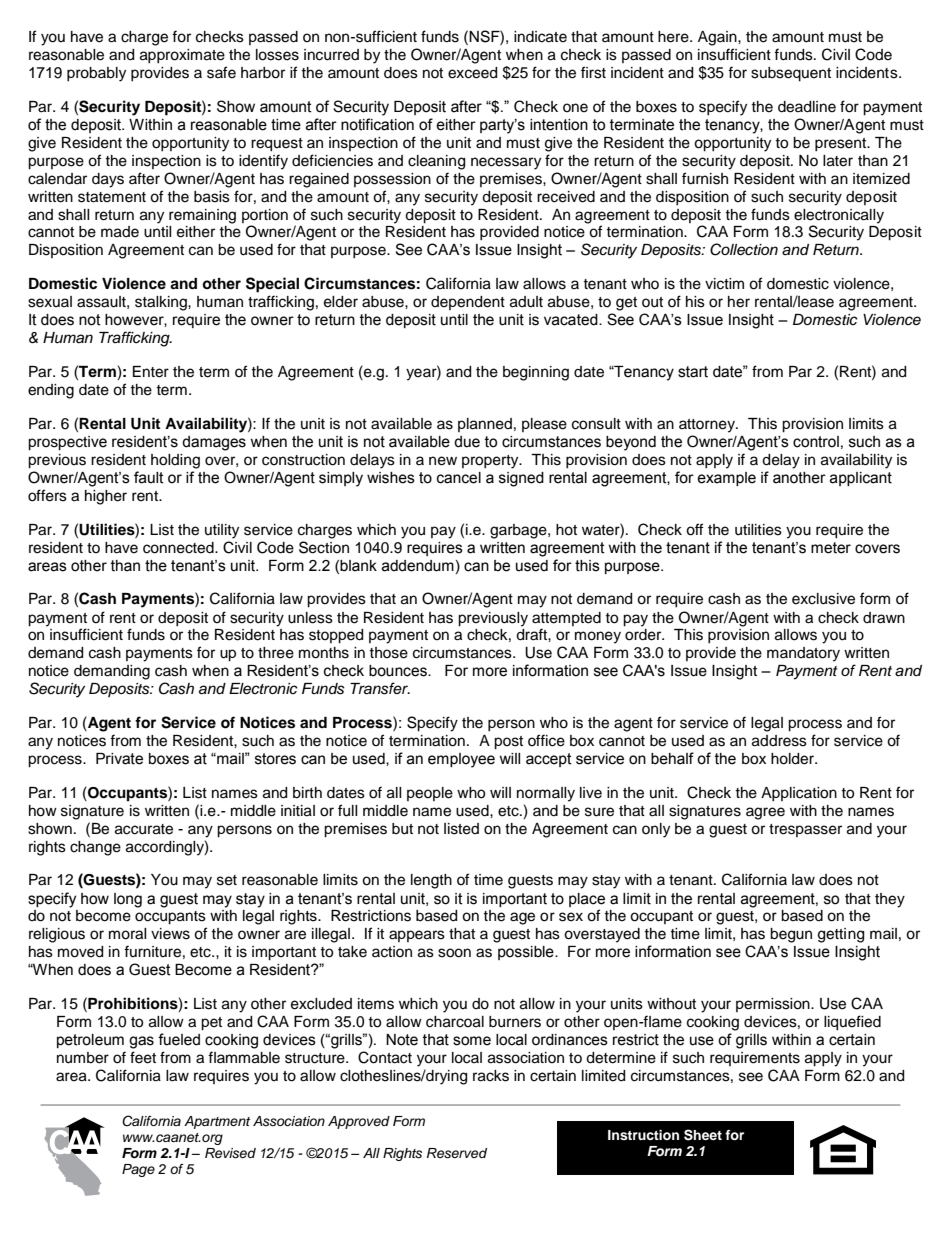 The image size is (952, 1233). Describe the element at coordinates (182, 56) in the document. I see `approximate` at that location.
